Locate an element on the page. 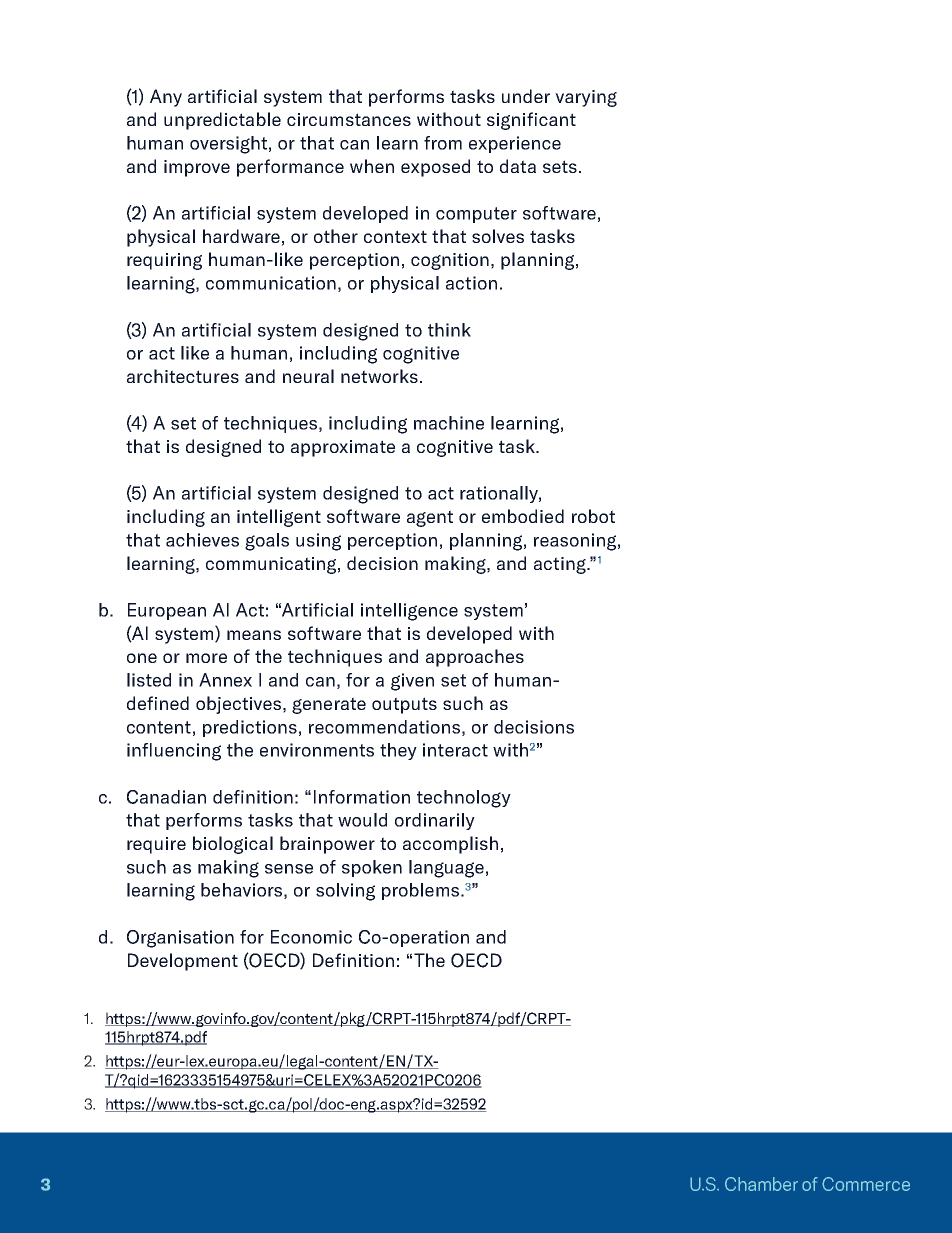  unpredictable is located at coordinates (222, 121).
